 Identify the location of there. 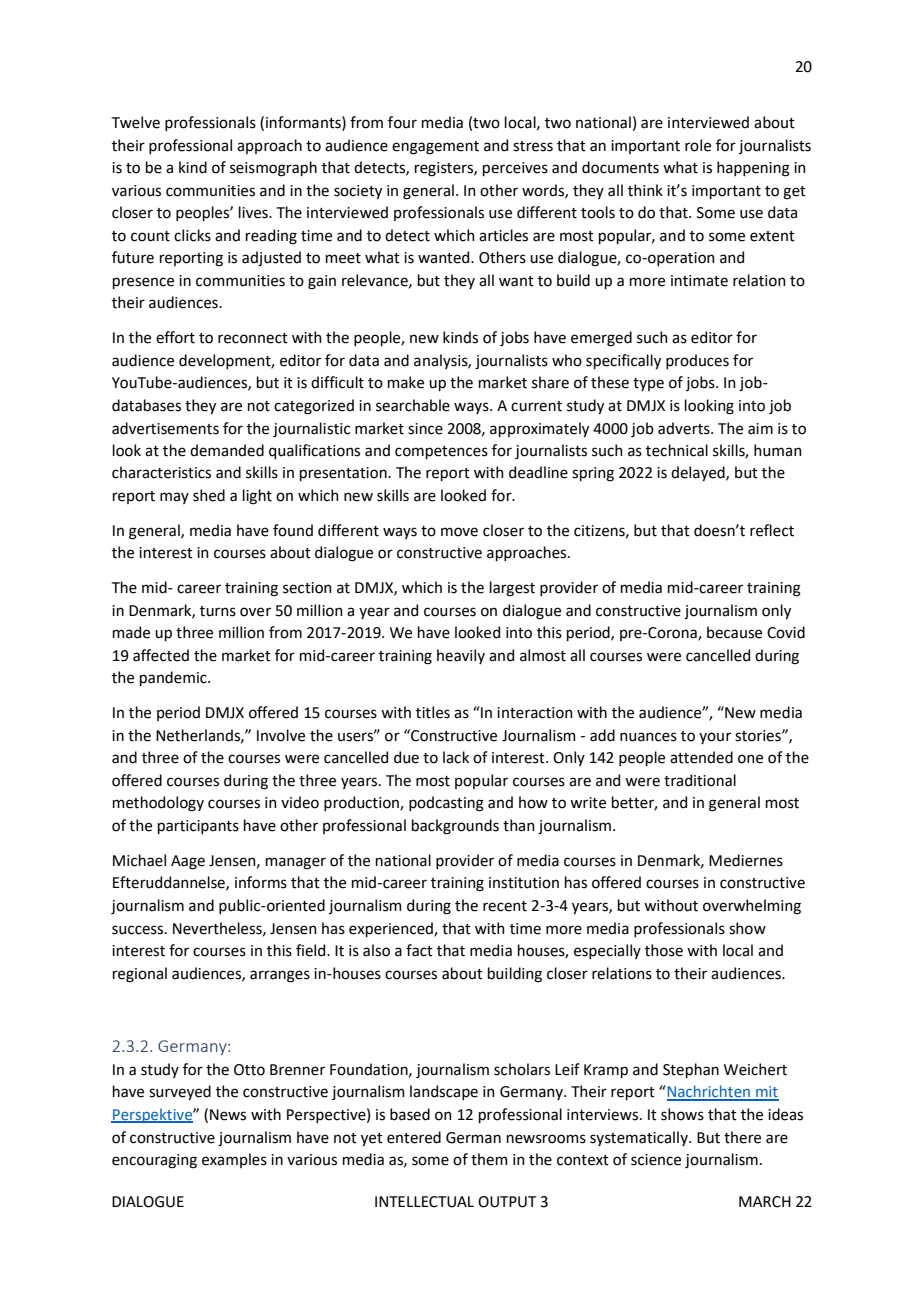
(742, 1137).
